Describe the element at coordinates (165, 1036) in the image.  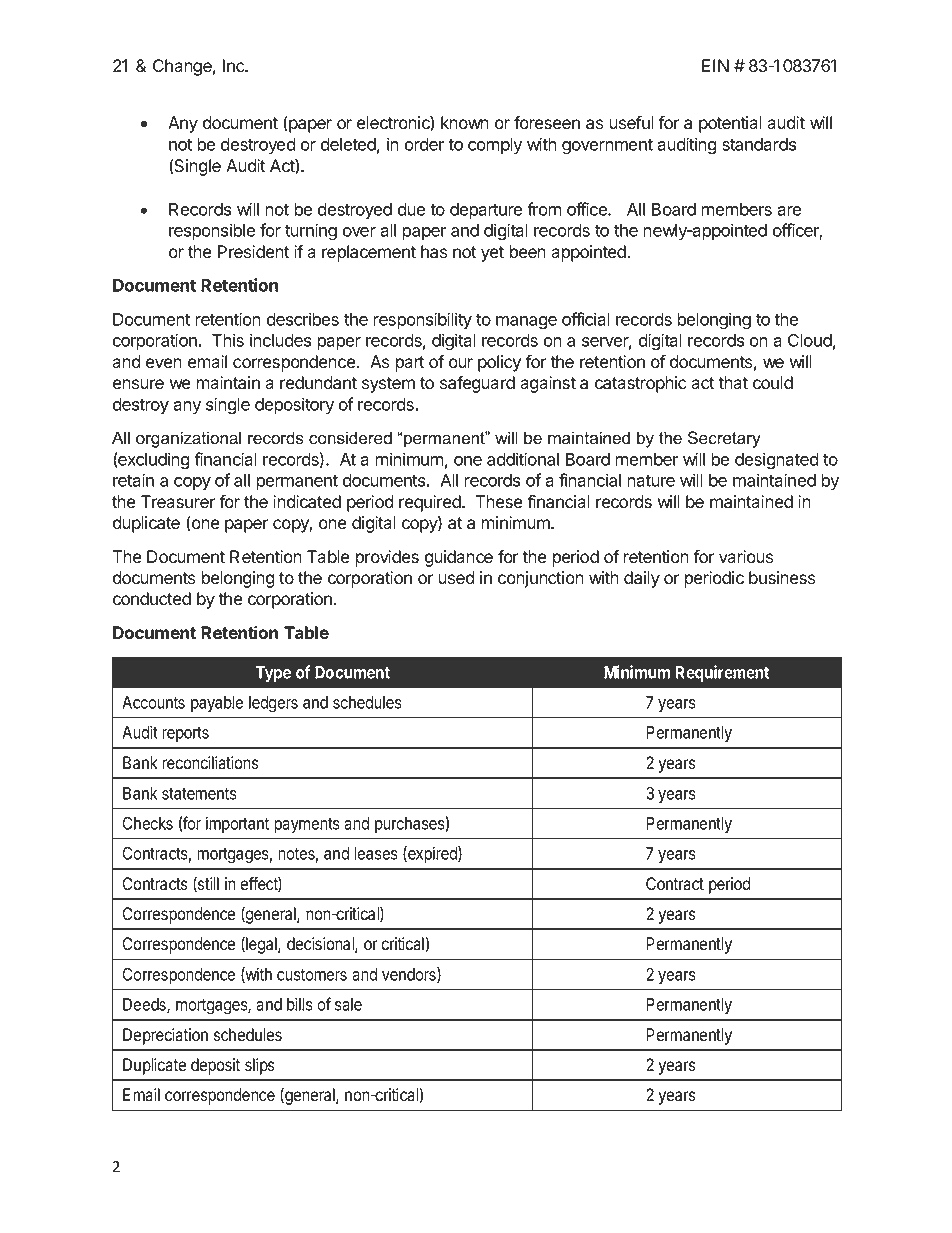
I see `Depreciation` at that location.
